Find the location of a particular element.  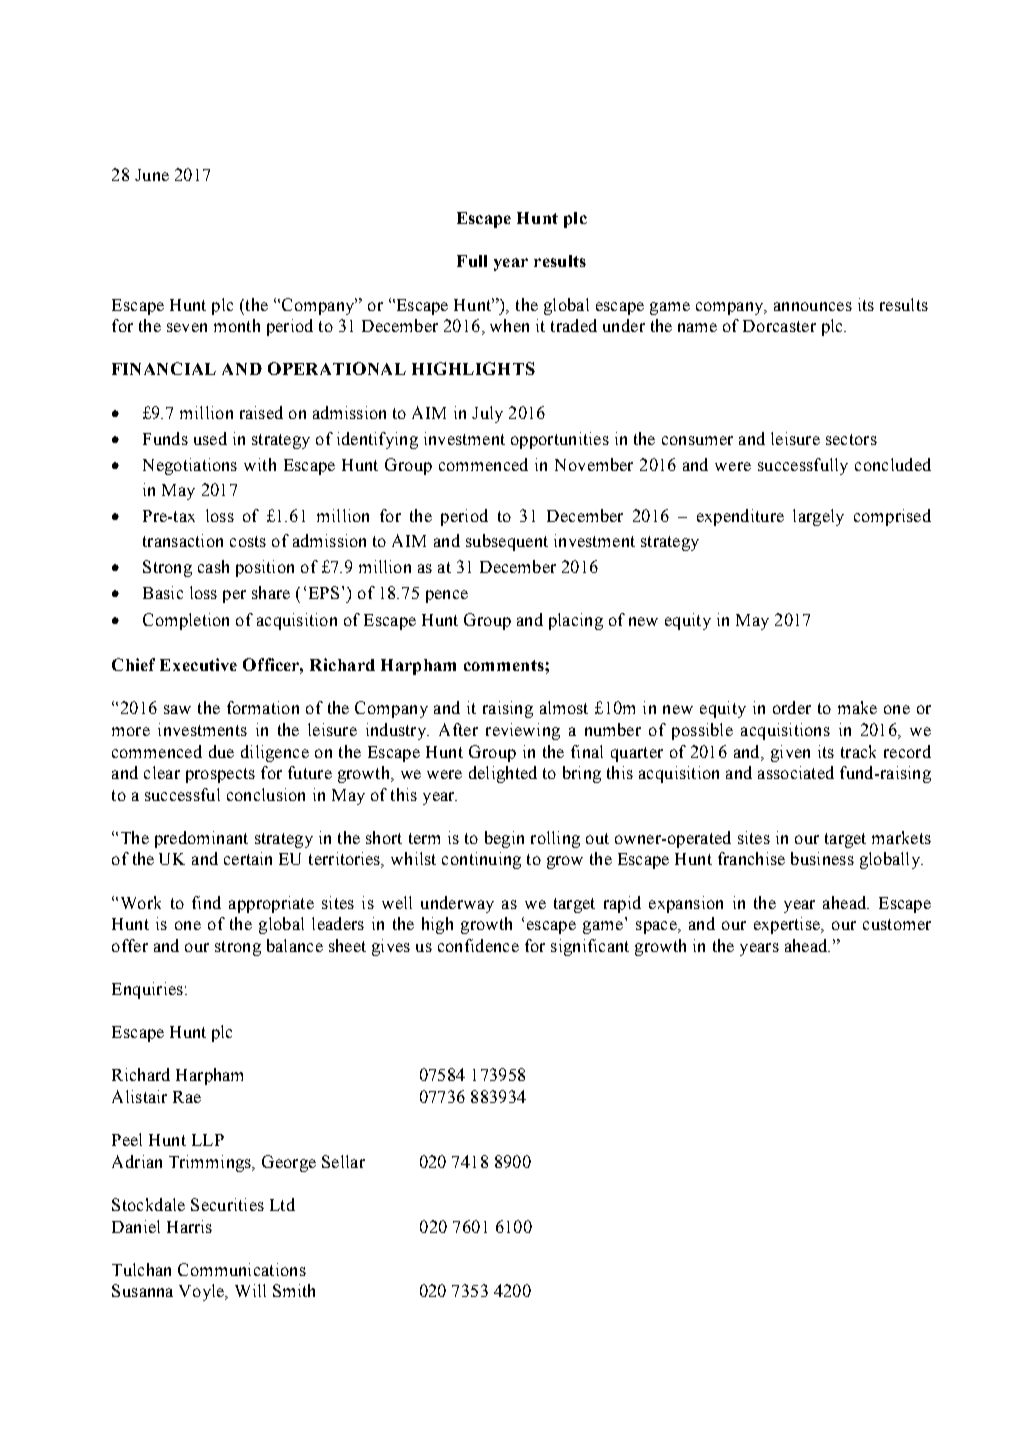

largely is located at coordinates (818, 517).
